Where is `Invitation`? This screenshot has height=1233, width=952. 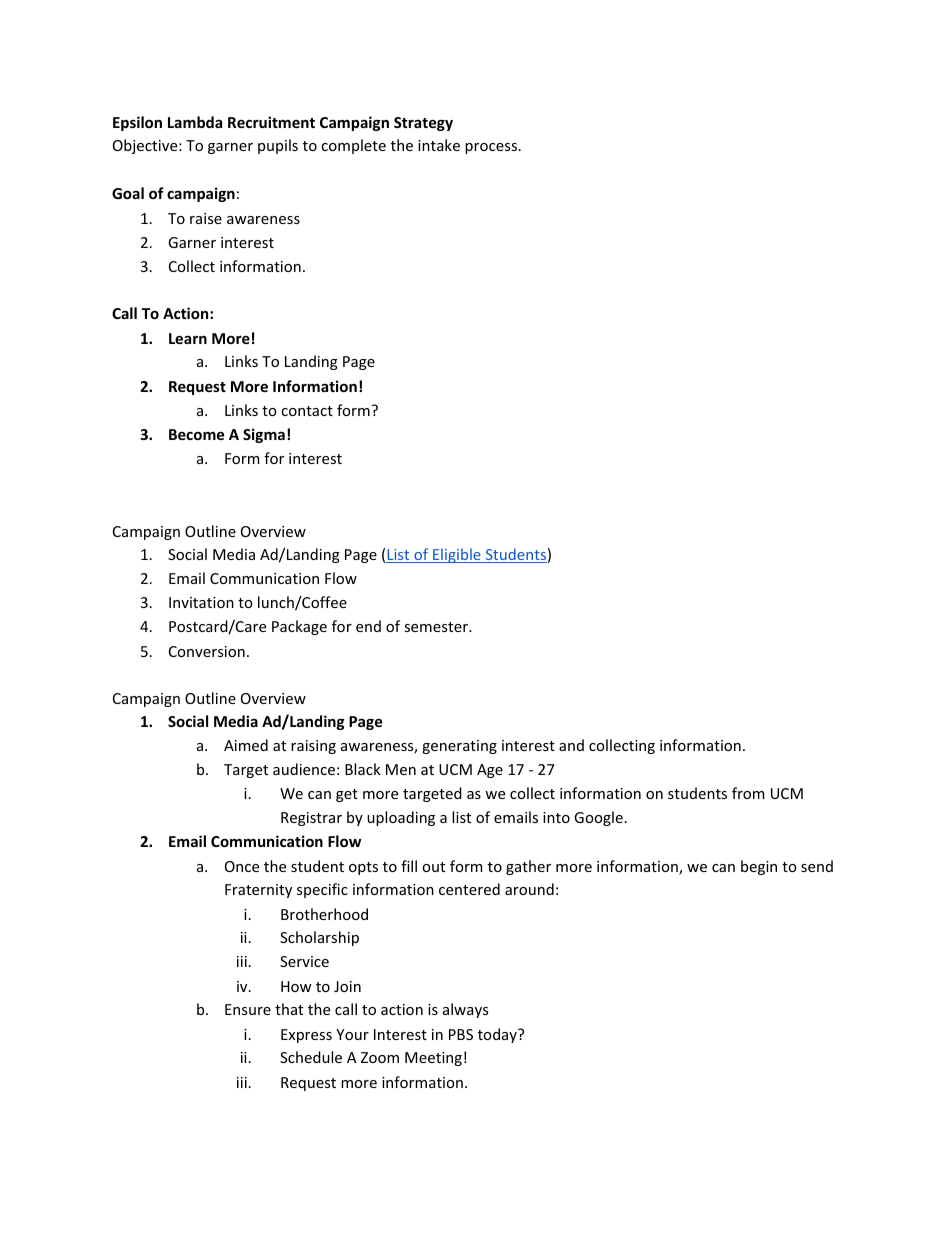 Invitation is located at coordinates (201, 602).
